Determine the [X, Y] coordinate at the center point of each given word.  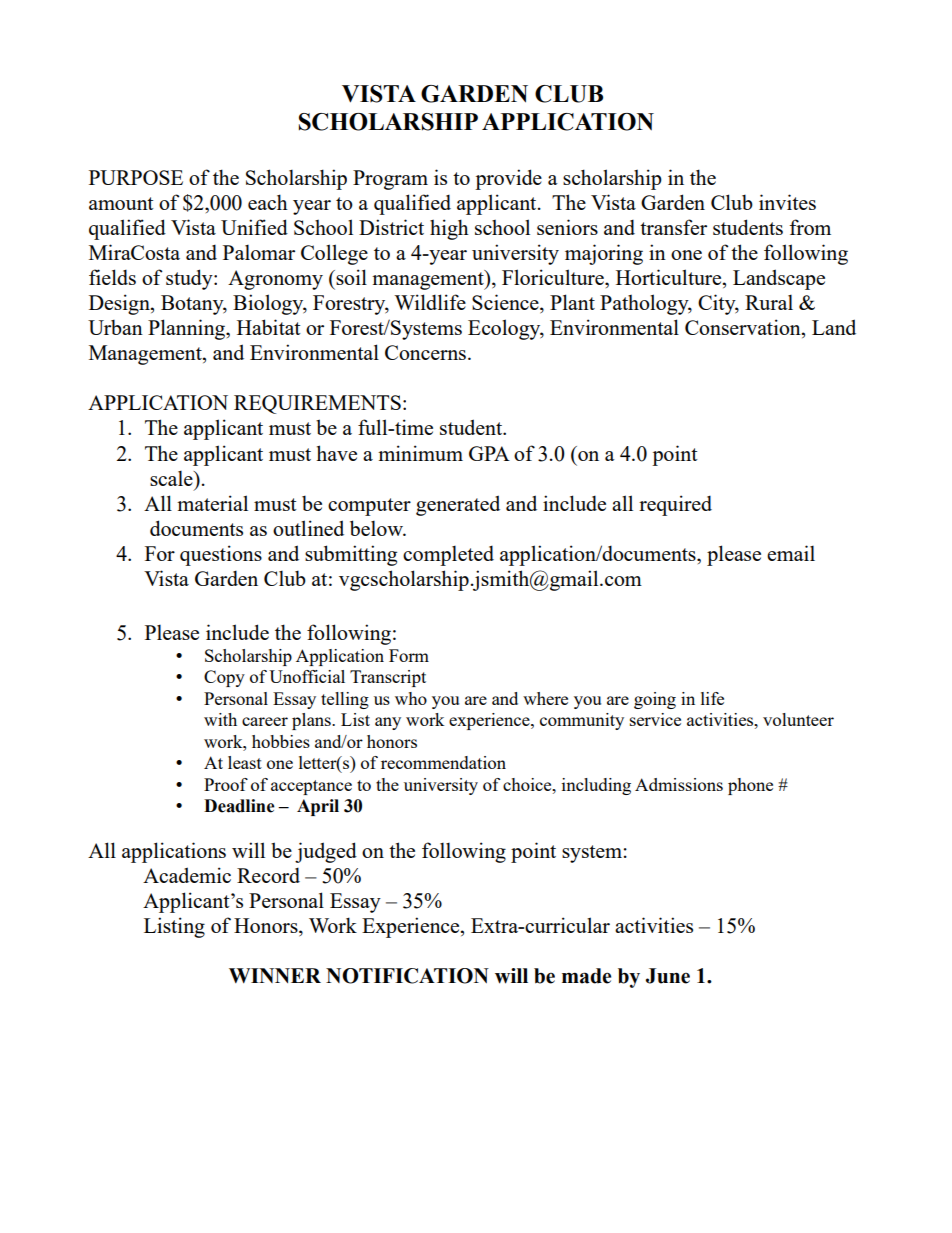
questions [221, 555]
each [268, 202]
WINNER [275, 975]
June [668, 976]
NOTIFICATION [407, 976]
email [791, 553]
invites [787, 202]
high [449, 229]
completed [448, 555]
